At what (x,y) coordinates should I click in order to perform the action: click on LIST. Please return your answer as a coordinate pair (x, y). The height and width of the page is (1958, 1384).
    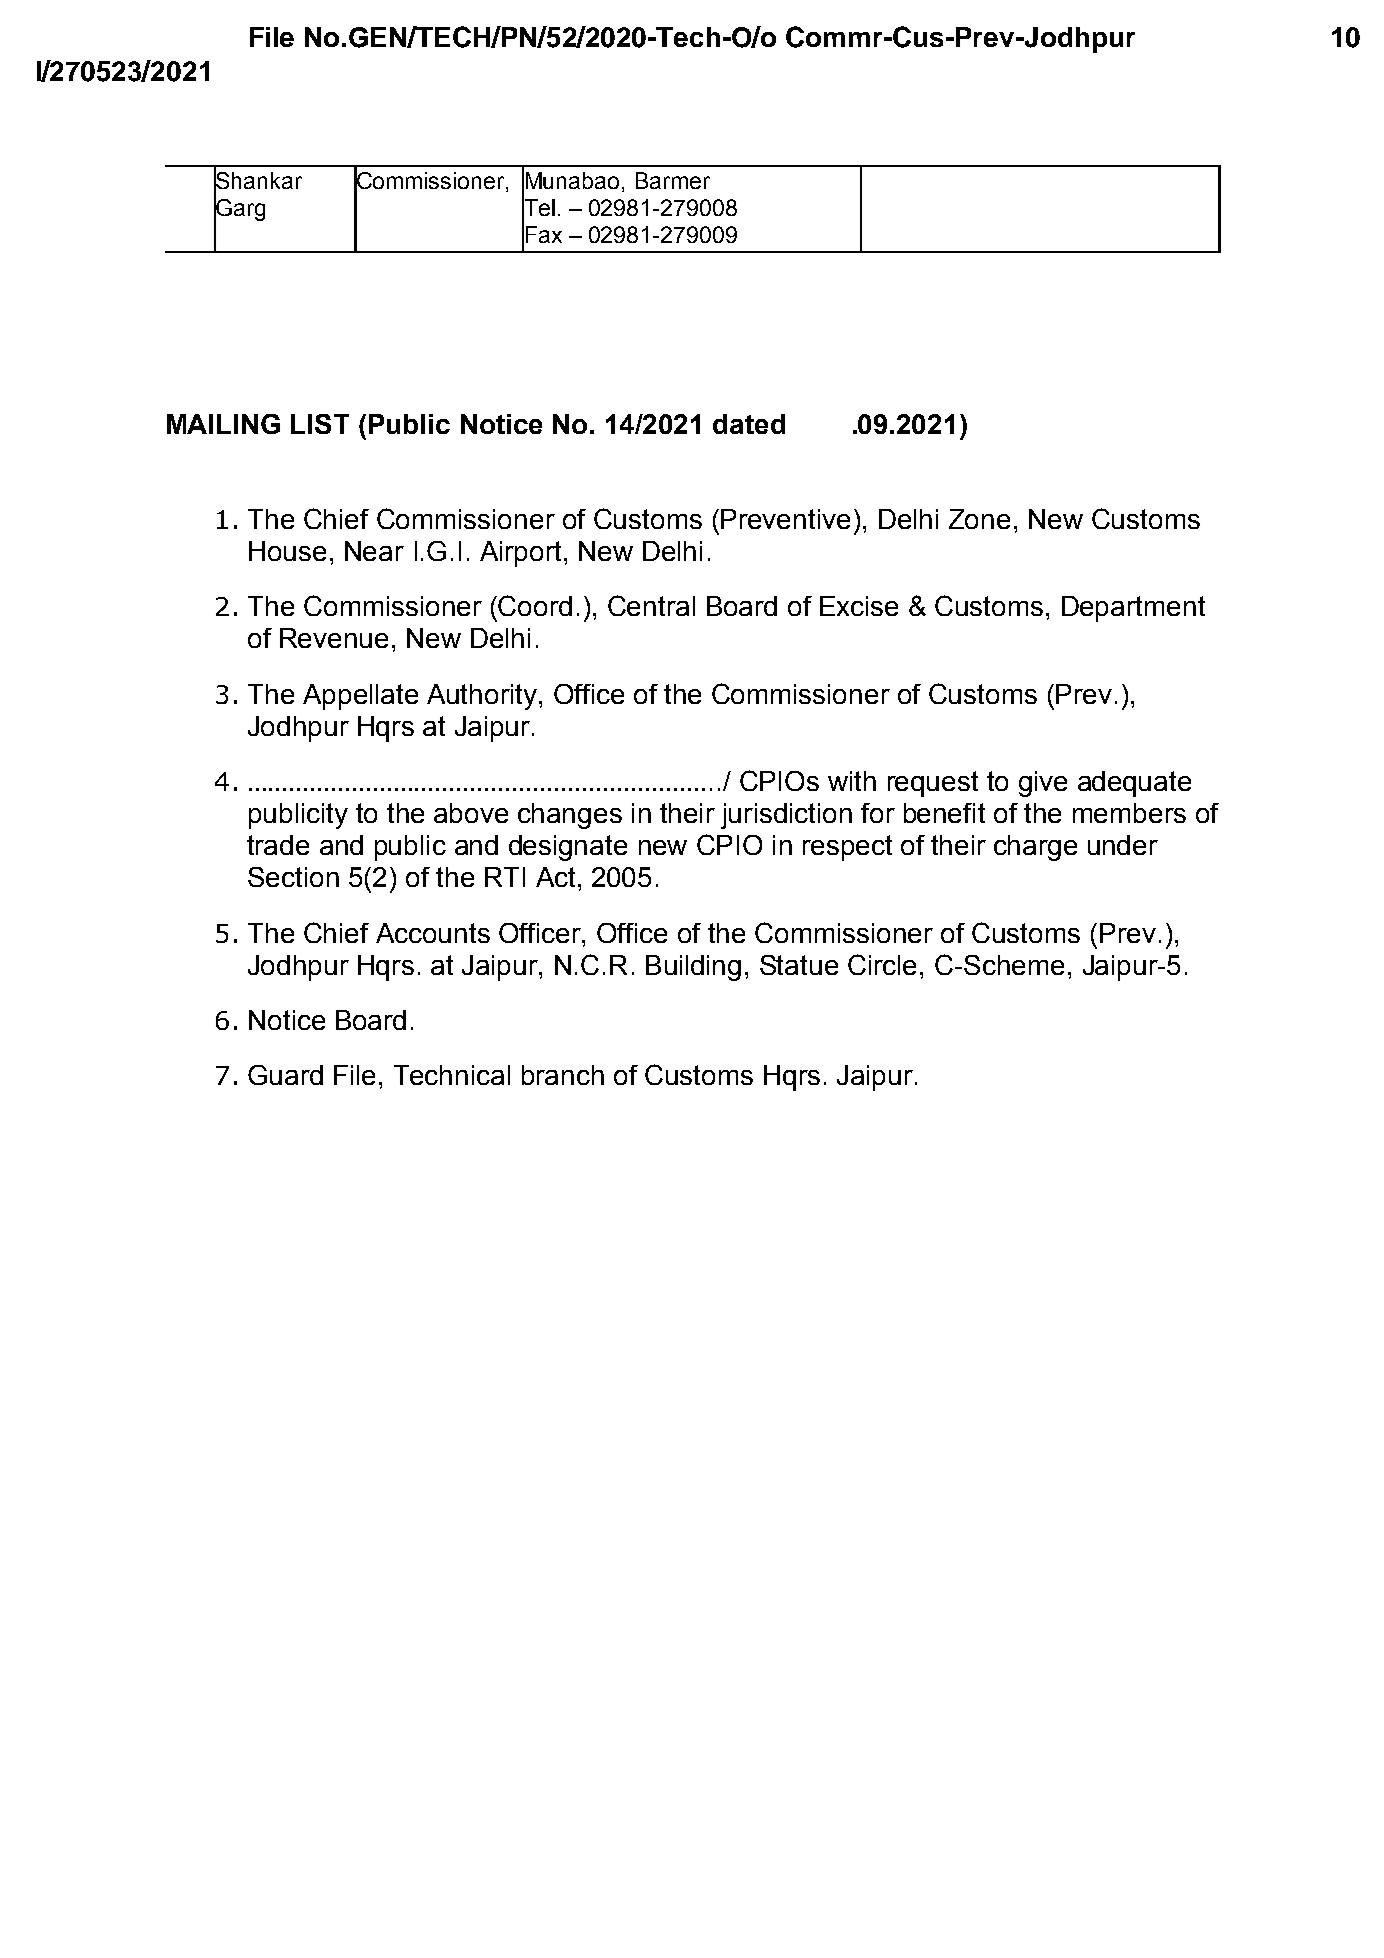
    Looking at the image, I should click on (320, 424).
